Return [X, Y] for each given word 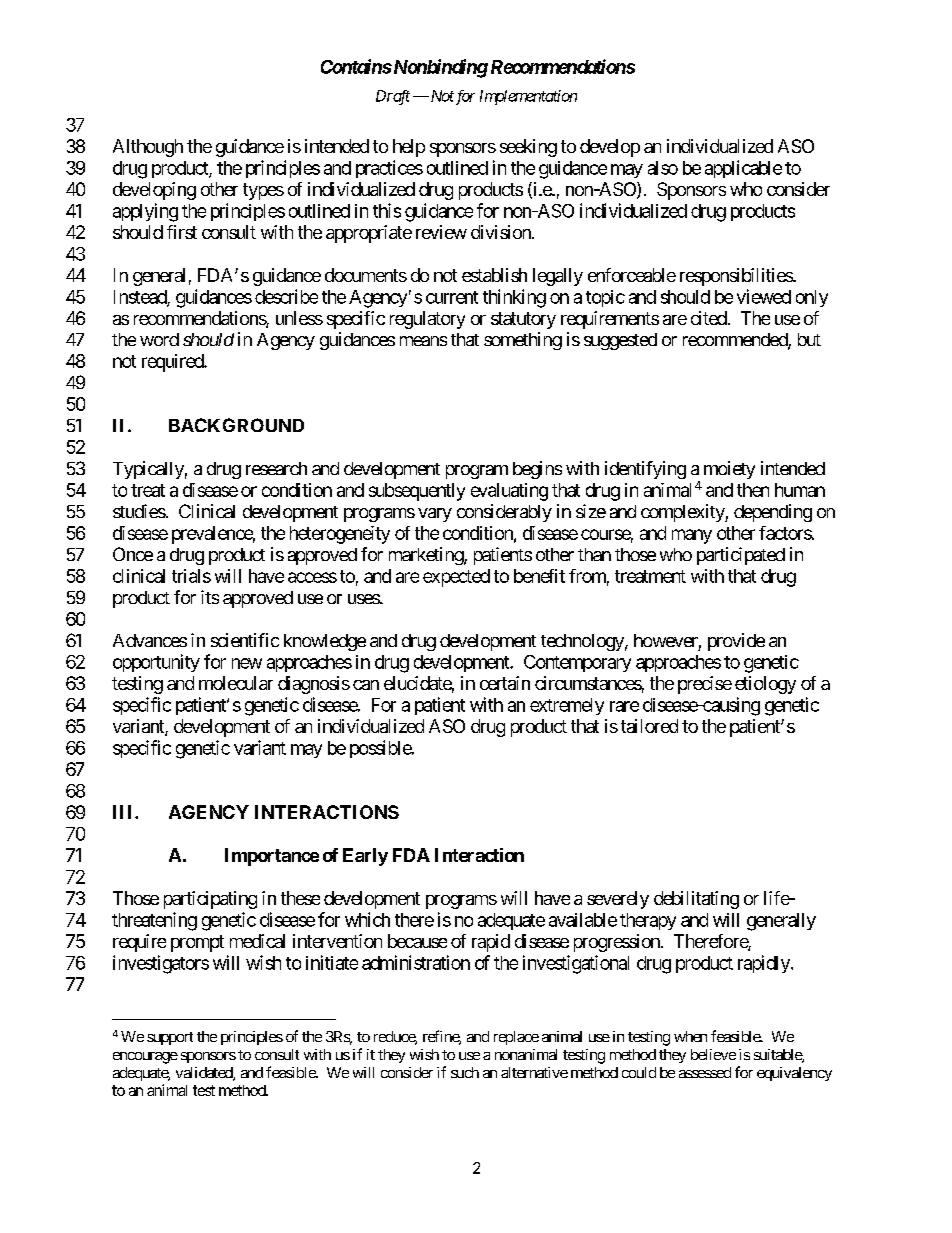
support [170, 1038]
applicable [743, 169]
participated [741, 556]
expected [456, 578]
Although [148, 148]
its [210, 597]
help [409, 148]
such [465, 1072]
